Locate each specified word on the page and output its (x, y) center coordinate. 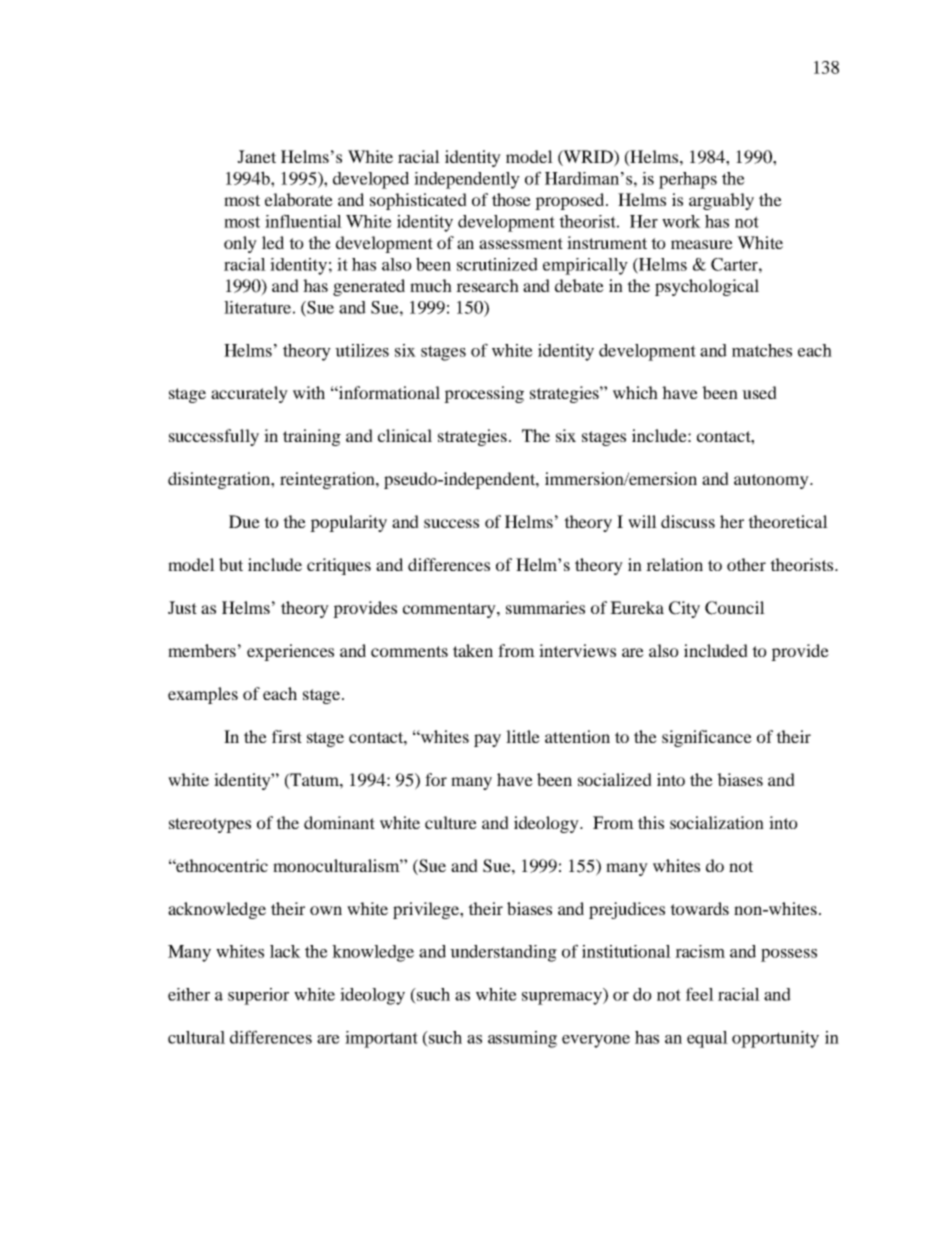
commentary (450, 610)
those (511, 199)
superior (258, 996)
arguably (721, 201)
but (231, 564)
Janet (256, 156)
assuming (522, 1039)
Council (735, 608)
